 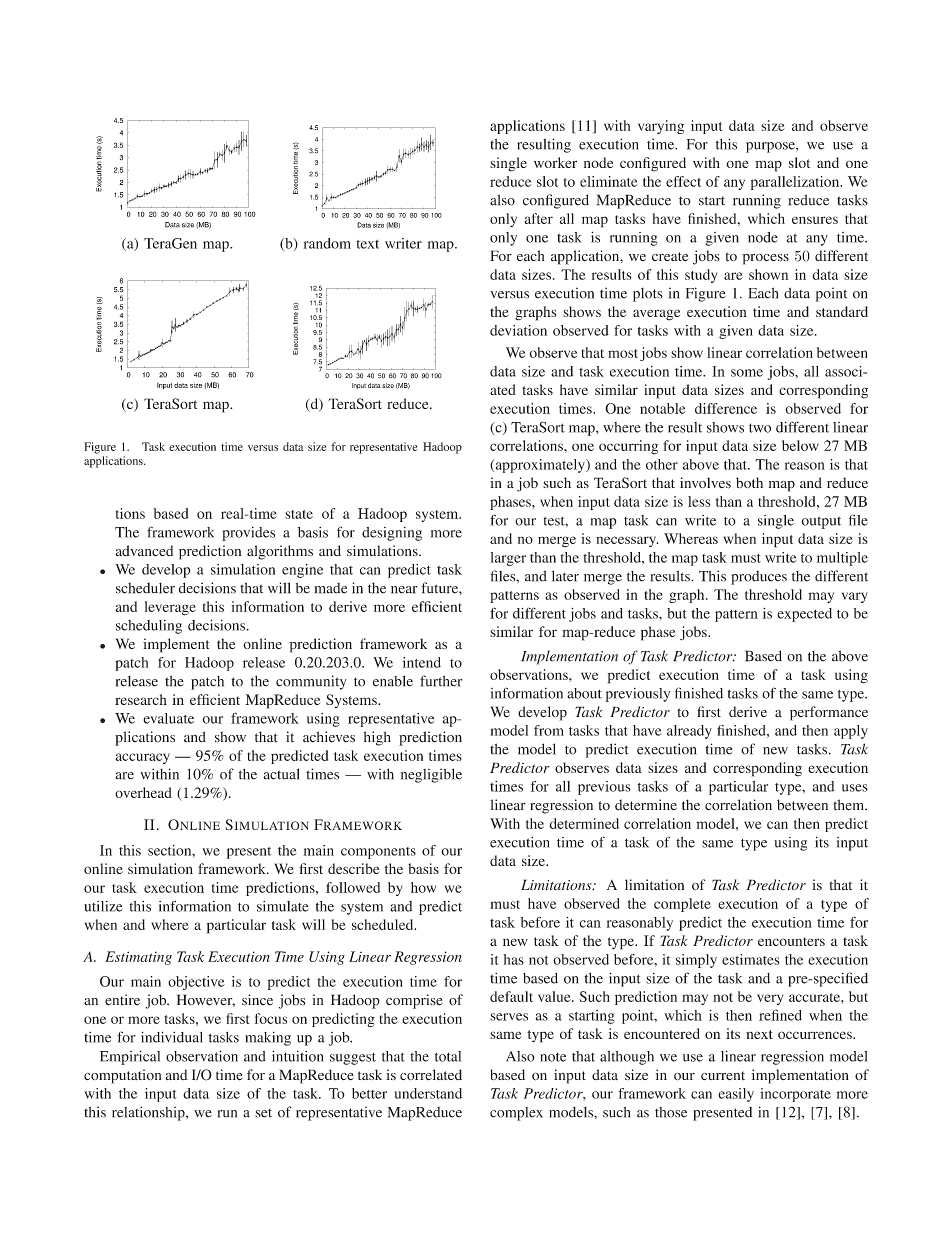 I want to click on designing, so click(x=392, y=534).
